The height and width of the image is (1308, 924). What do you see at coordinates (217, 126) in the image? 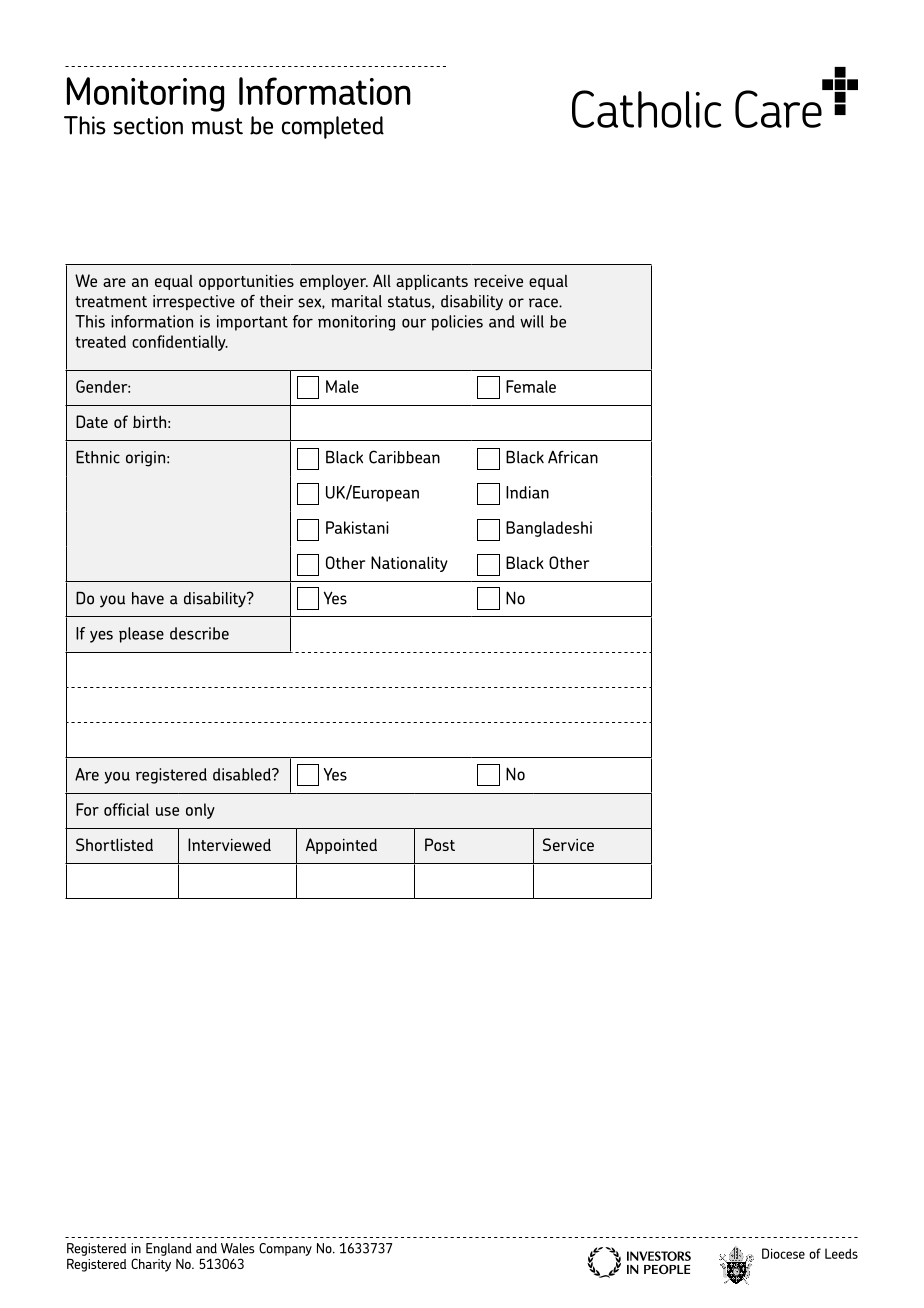
I see `must` at bounding box center [217, 126].
